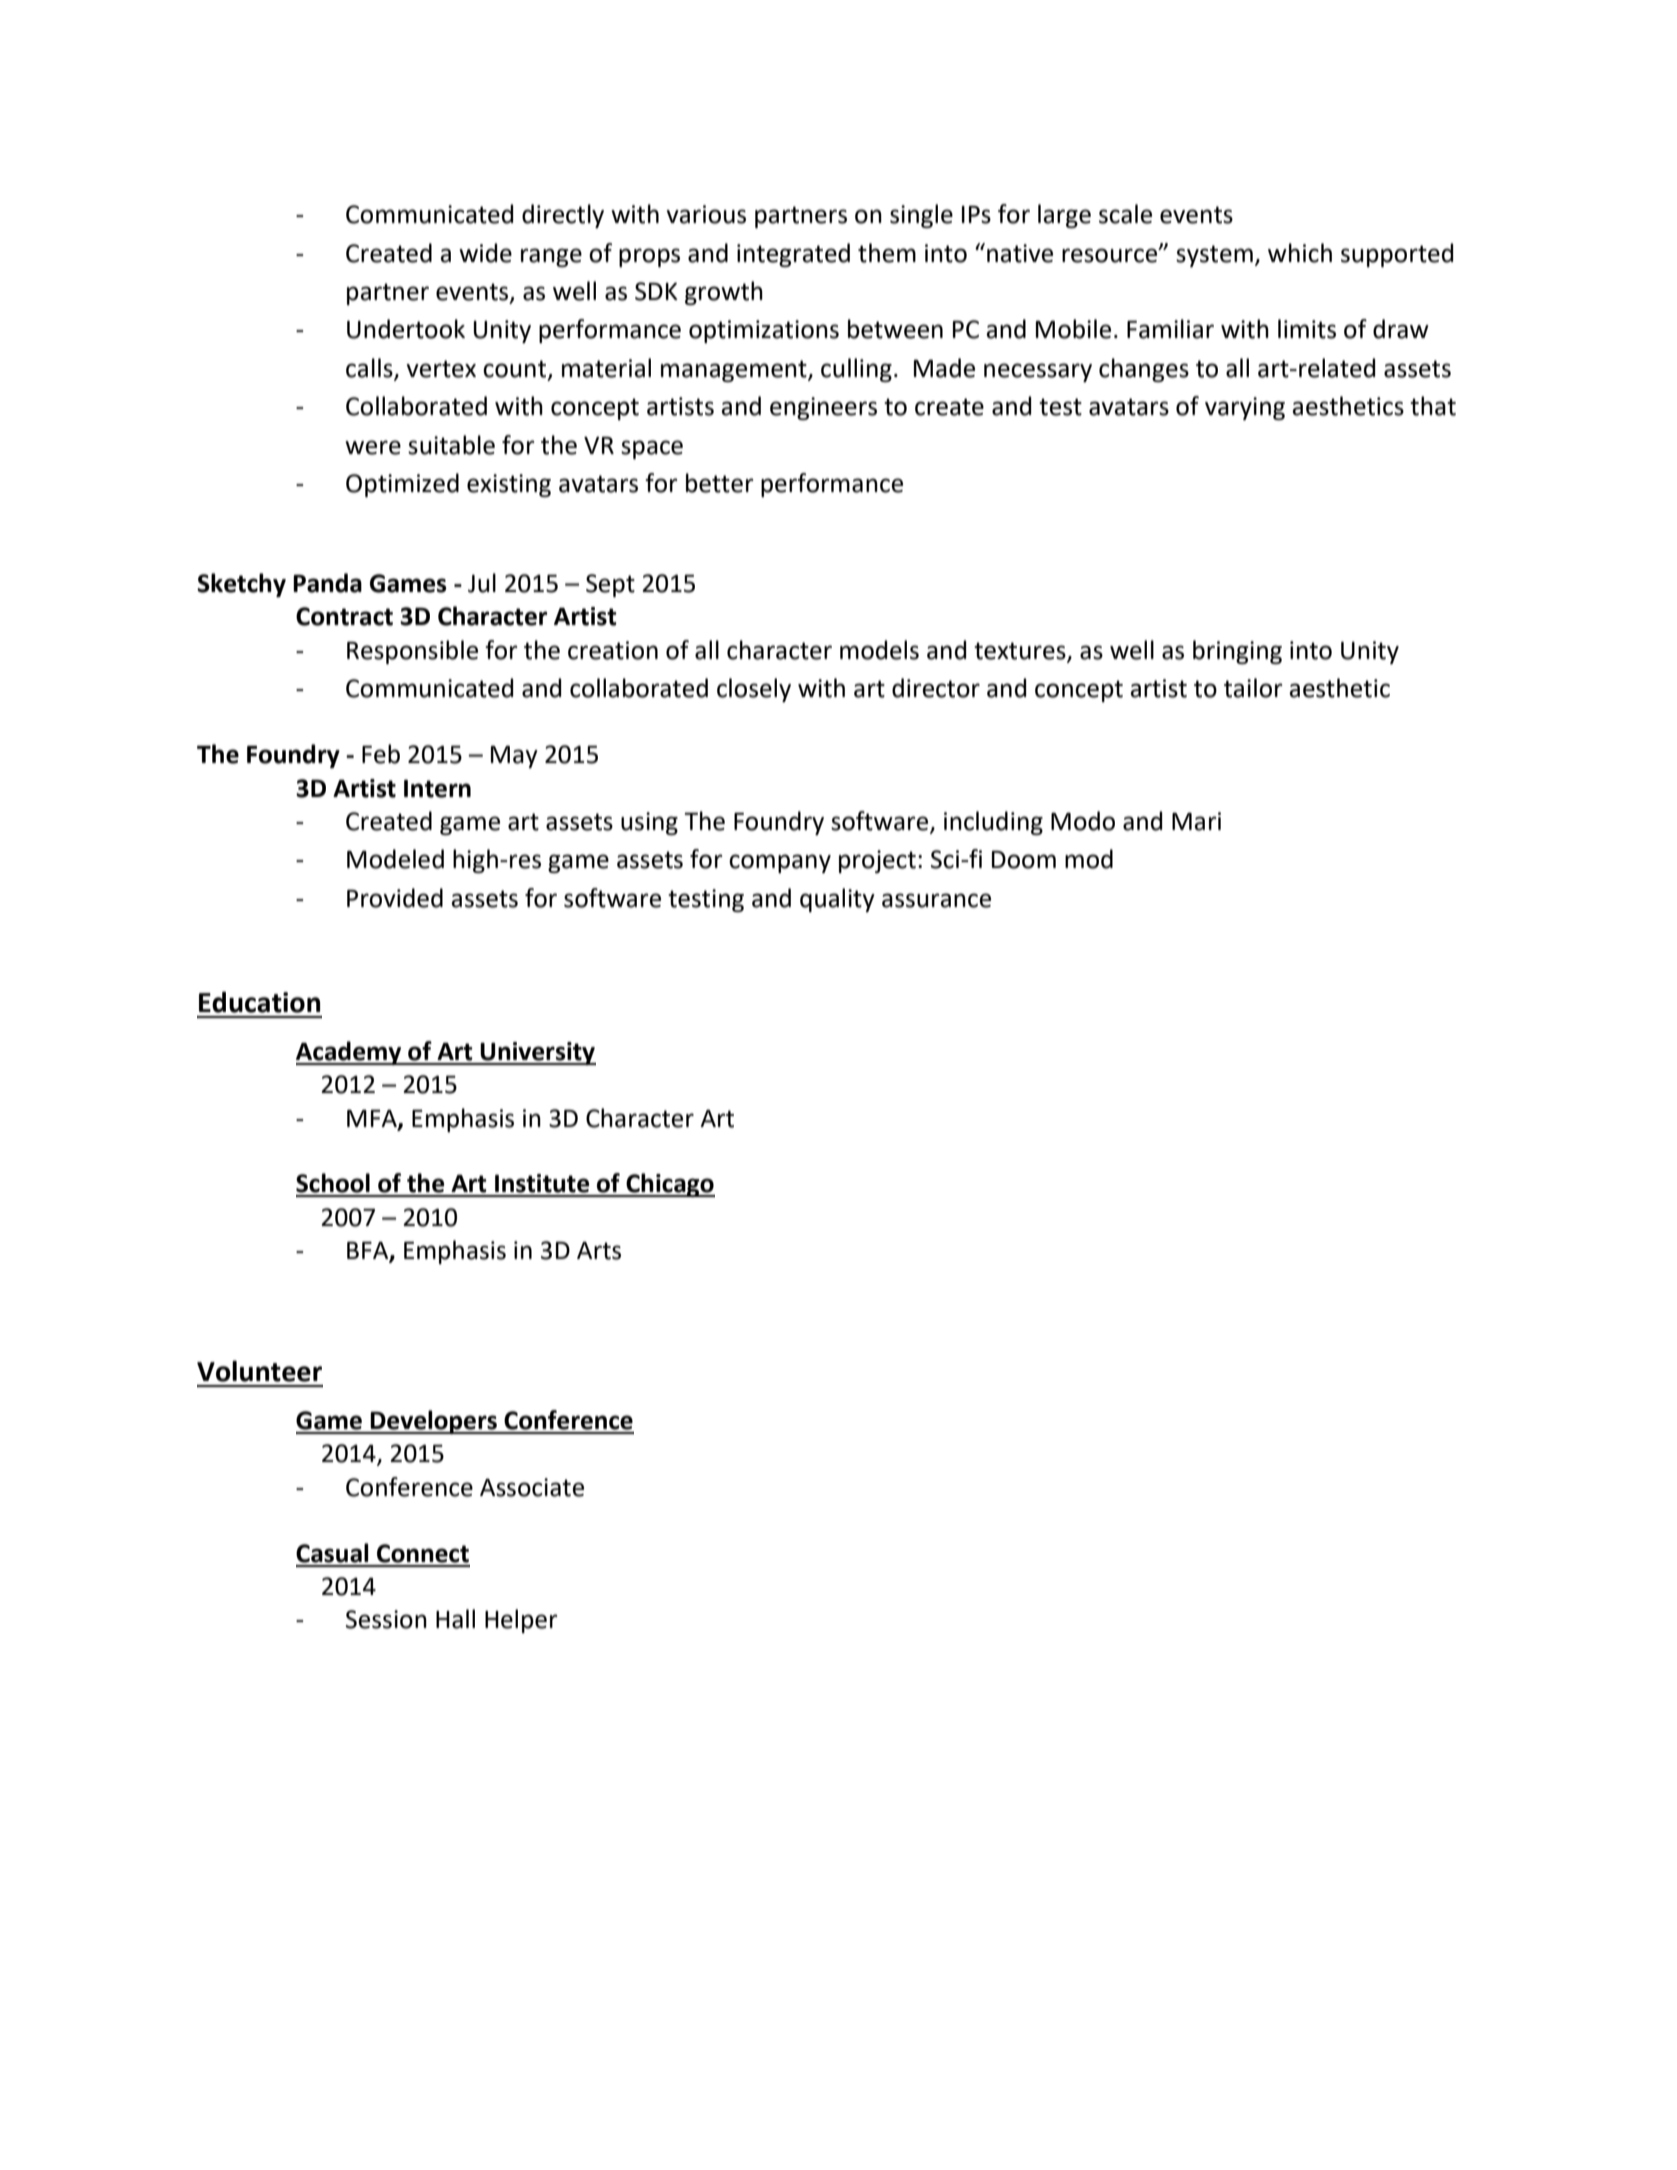 This page has width=1677, height=2170. What do you see at coordinates (1253, 688) in the page?
I see `tailor` at bounding box center [1253, 688].
